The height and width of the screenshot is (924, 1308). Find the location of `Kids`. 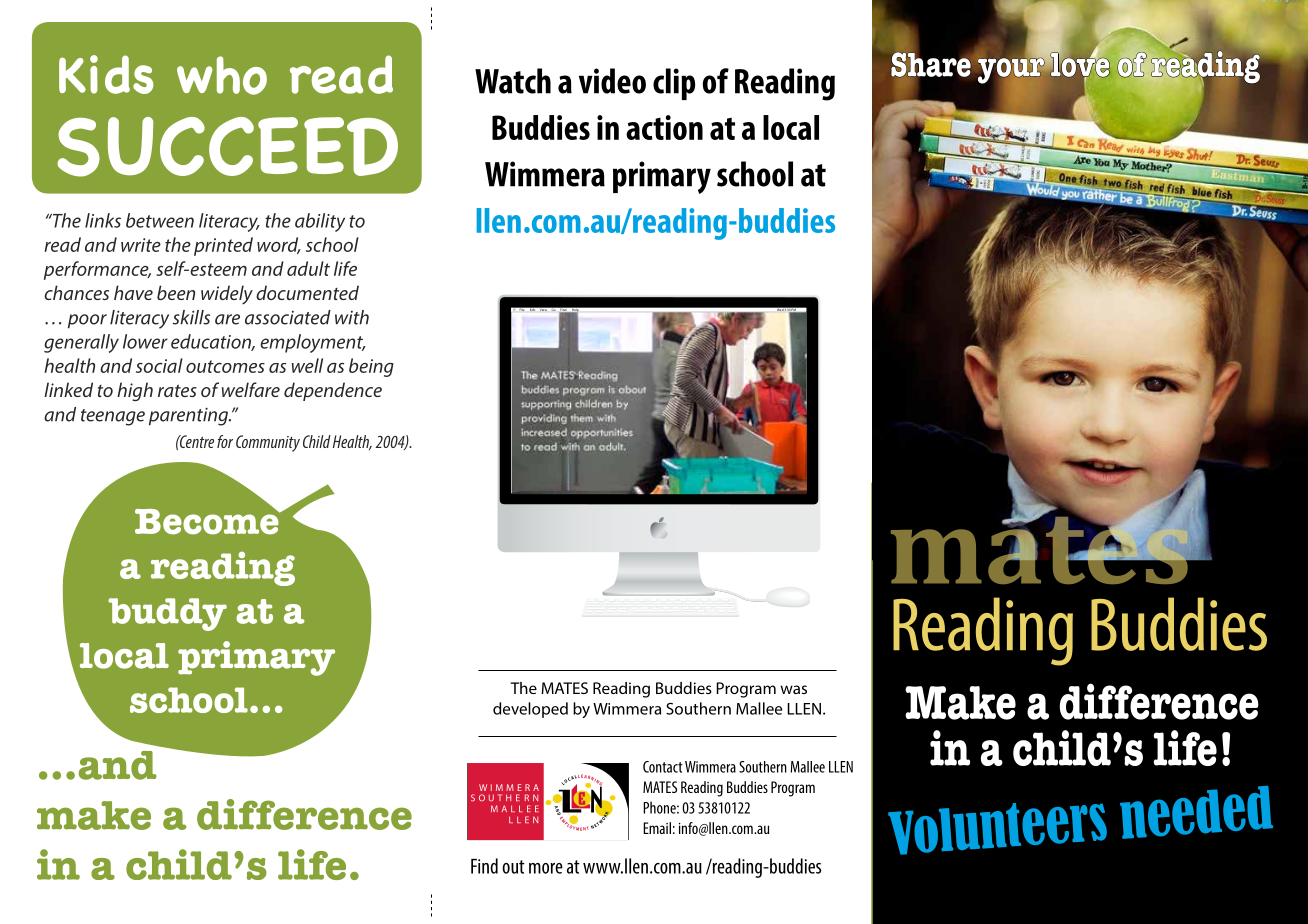

Kids is located at coordinates (106, 74).
